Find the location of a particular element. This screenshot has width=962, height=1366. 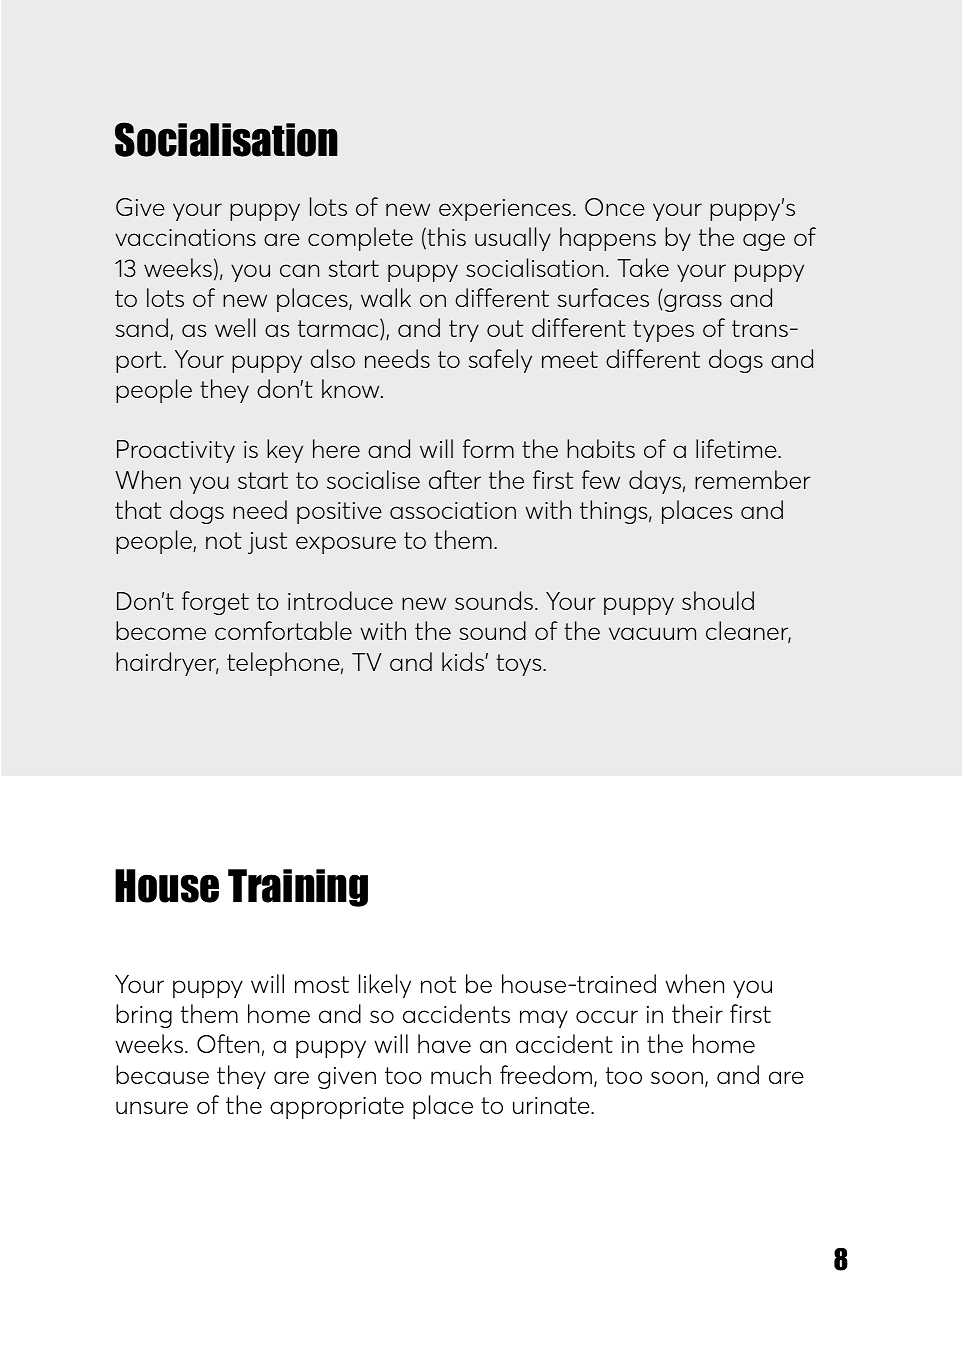

usually is located at coordinates (513, 239).
